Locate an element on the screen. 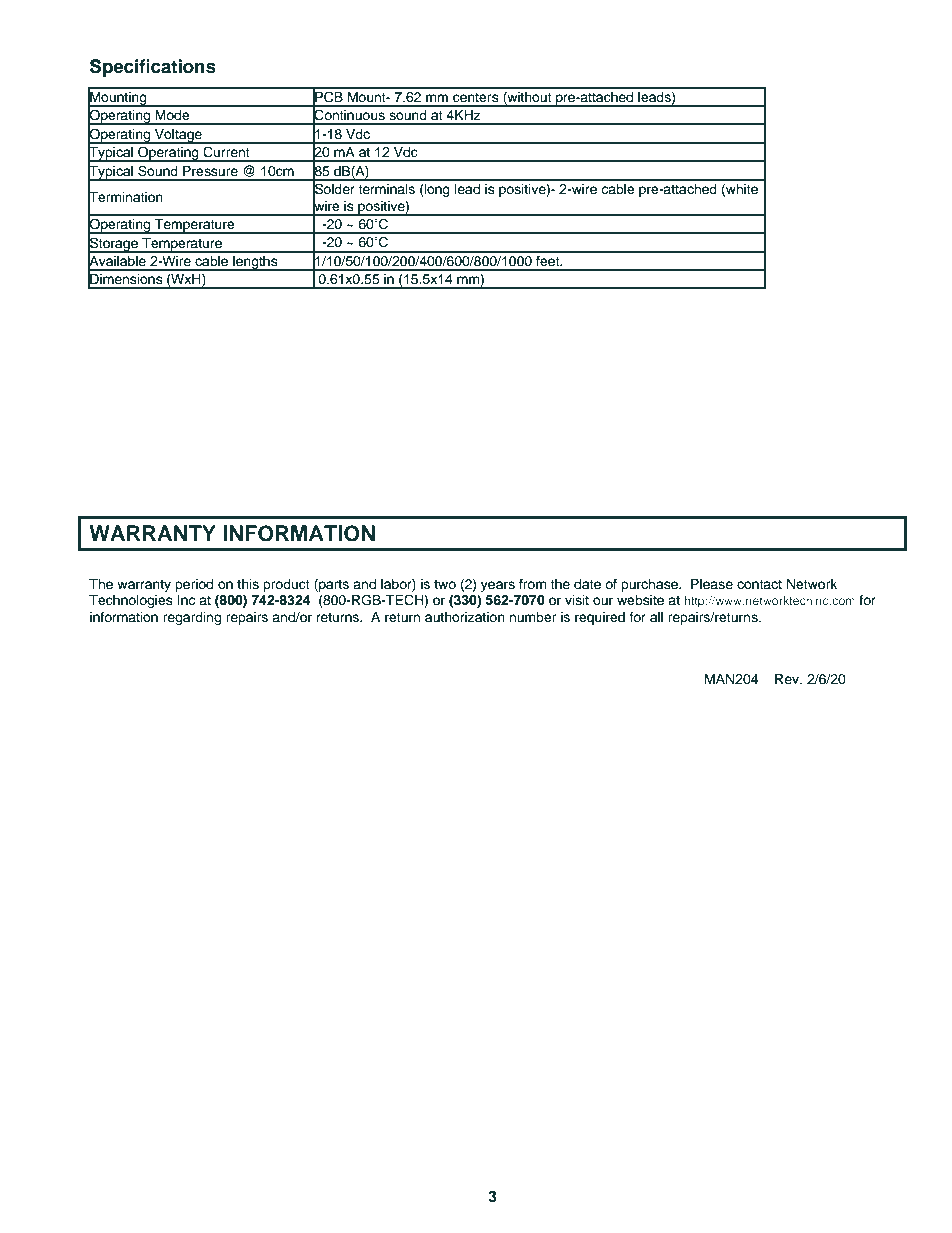 Image resolution: width=952 pixels, height=1233 pixels. Please is located at coordinates (712, 584).
